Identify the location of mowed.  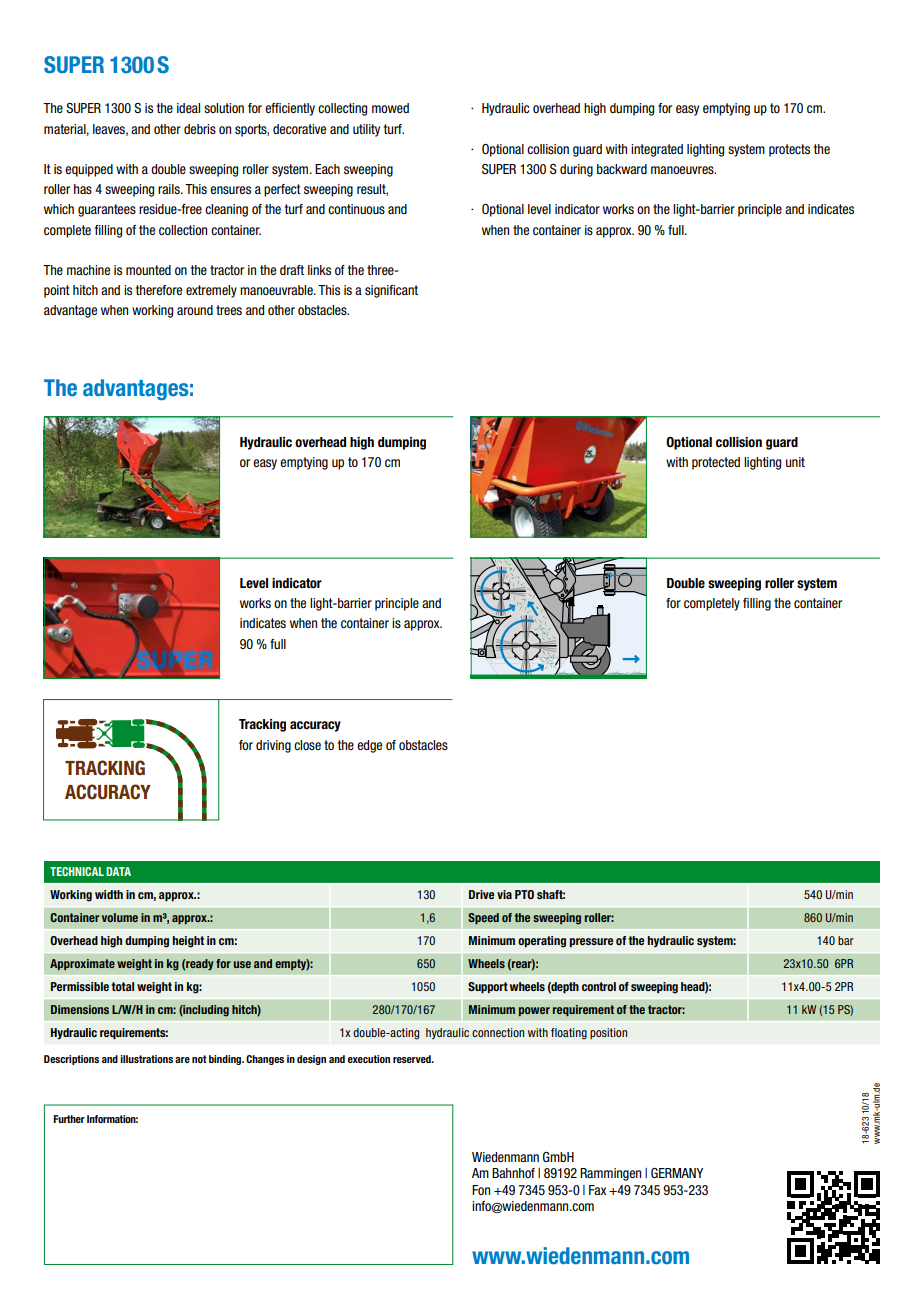
(390, 108).
